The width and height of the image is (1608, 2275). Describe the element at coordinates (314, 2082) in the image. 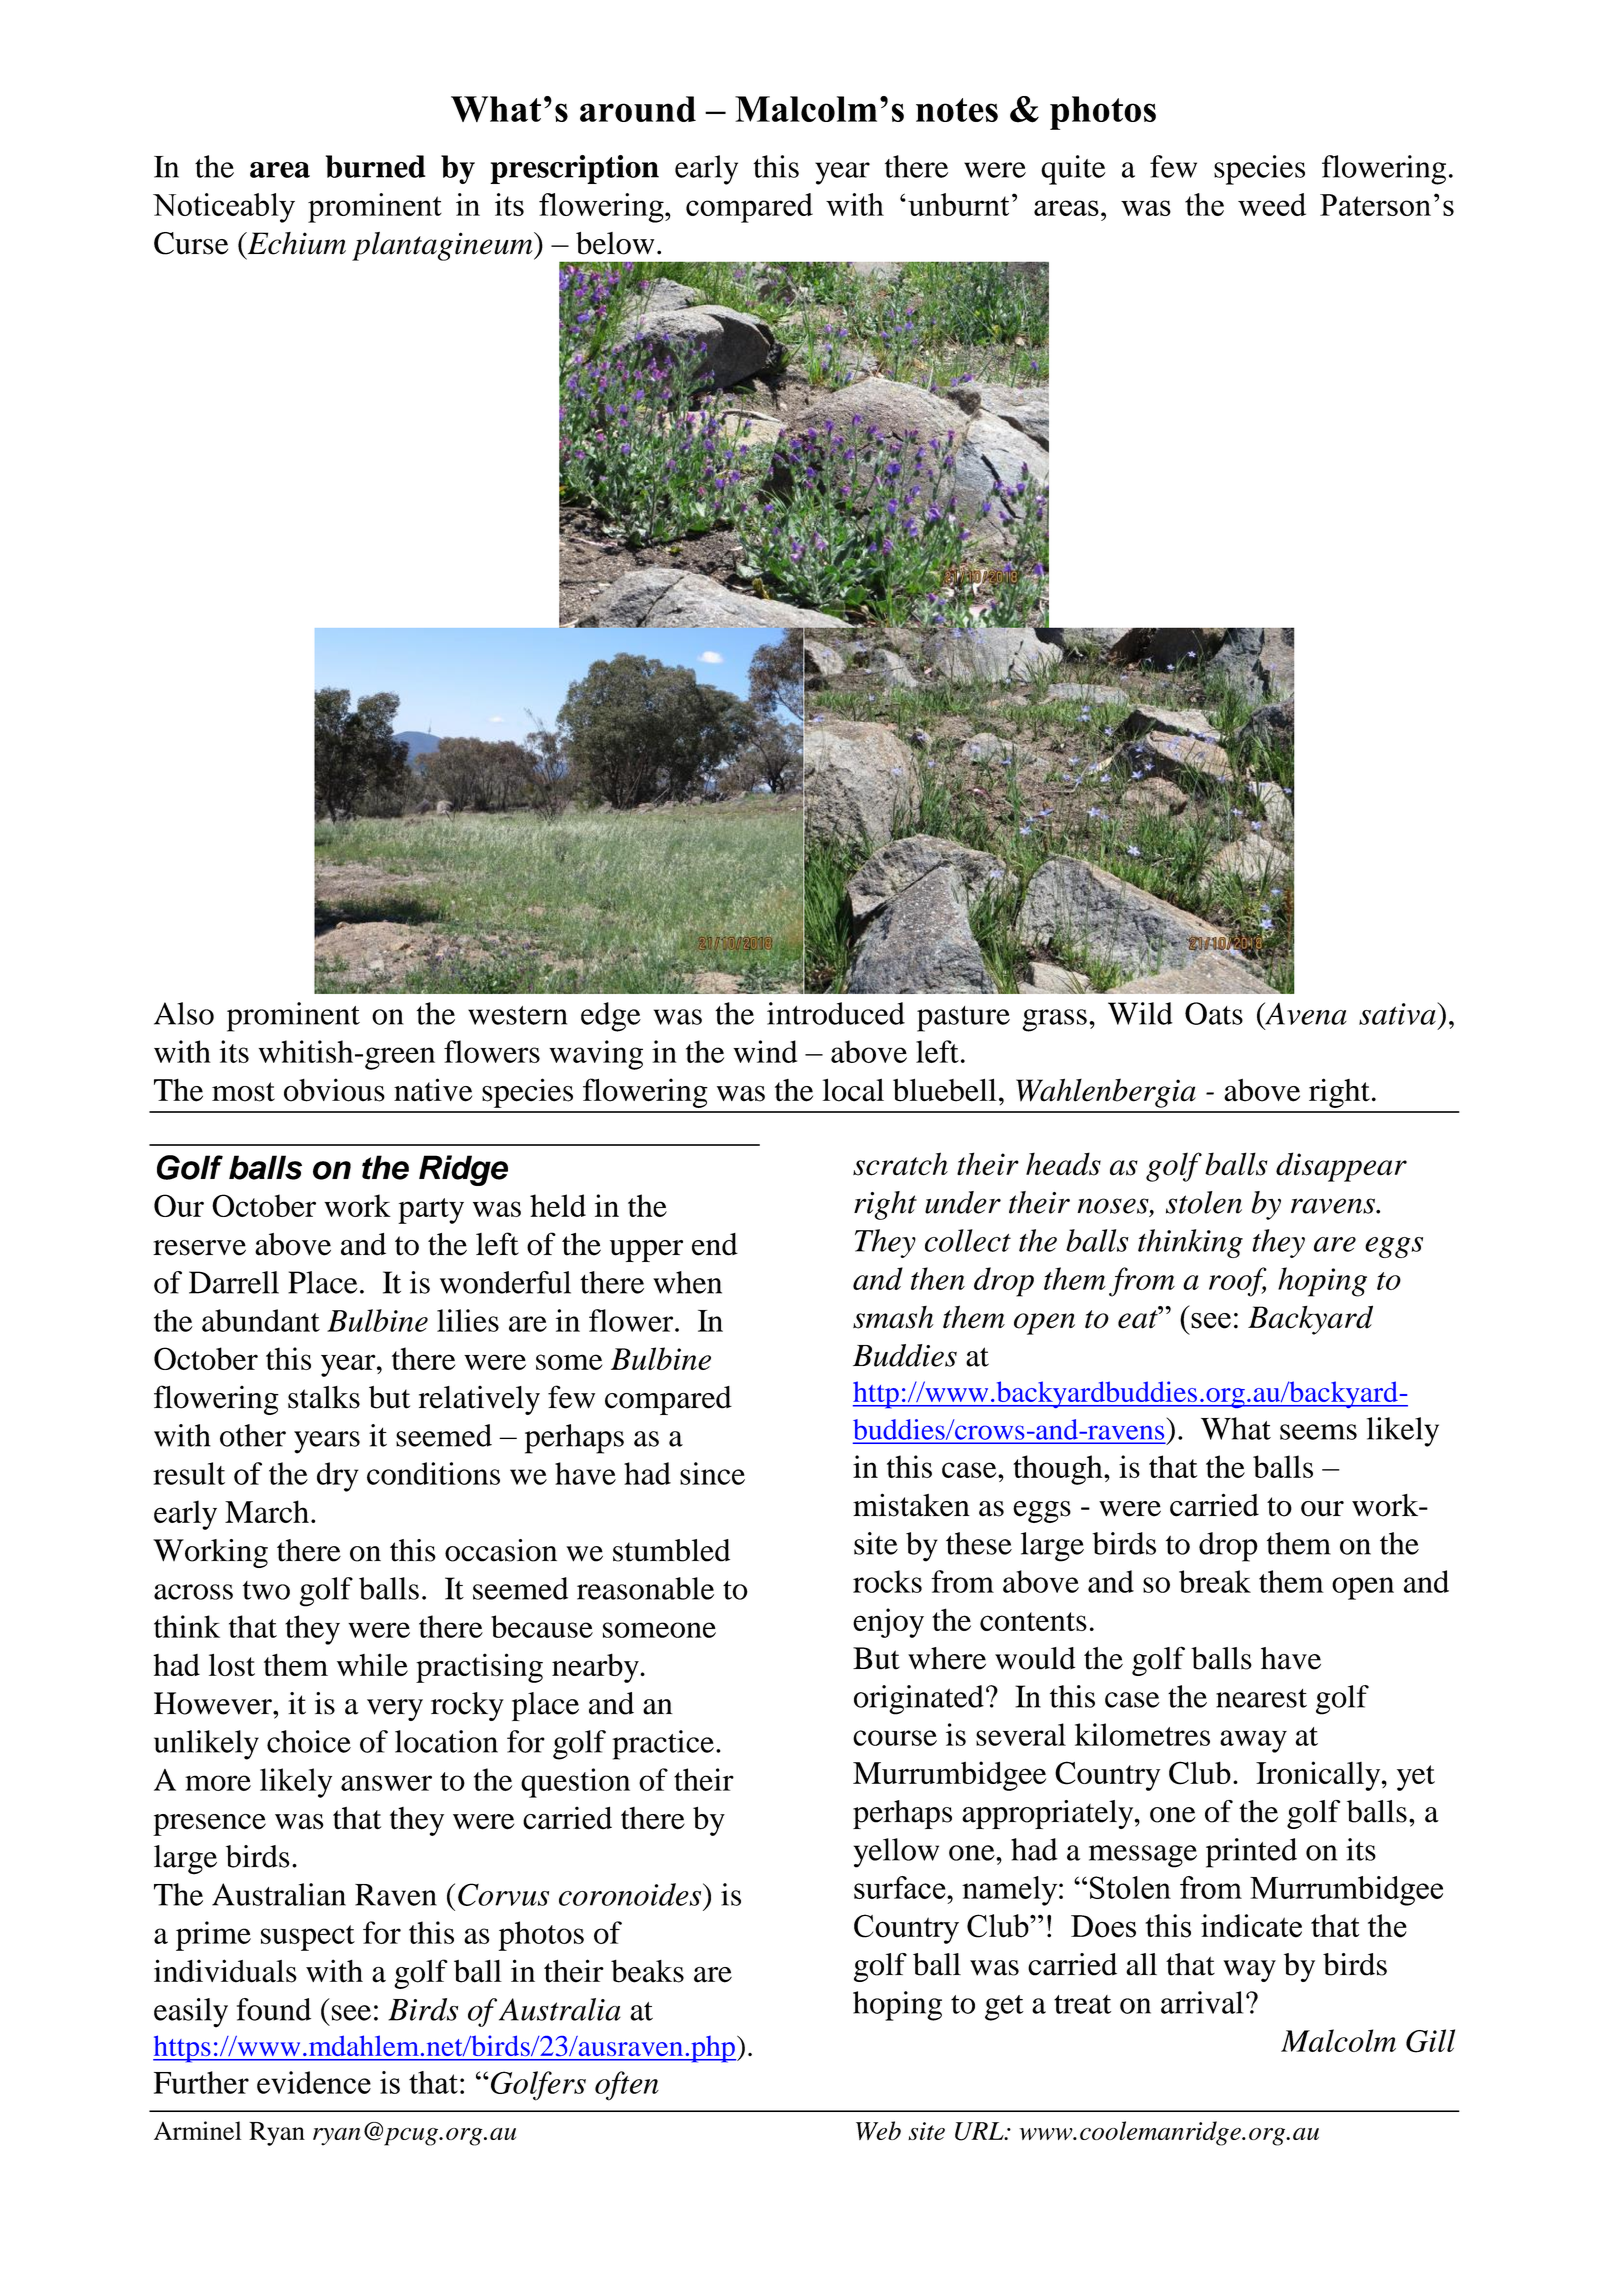

I see `evidence` at that location.
